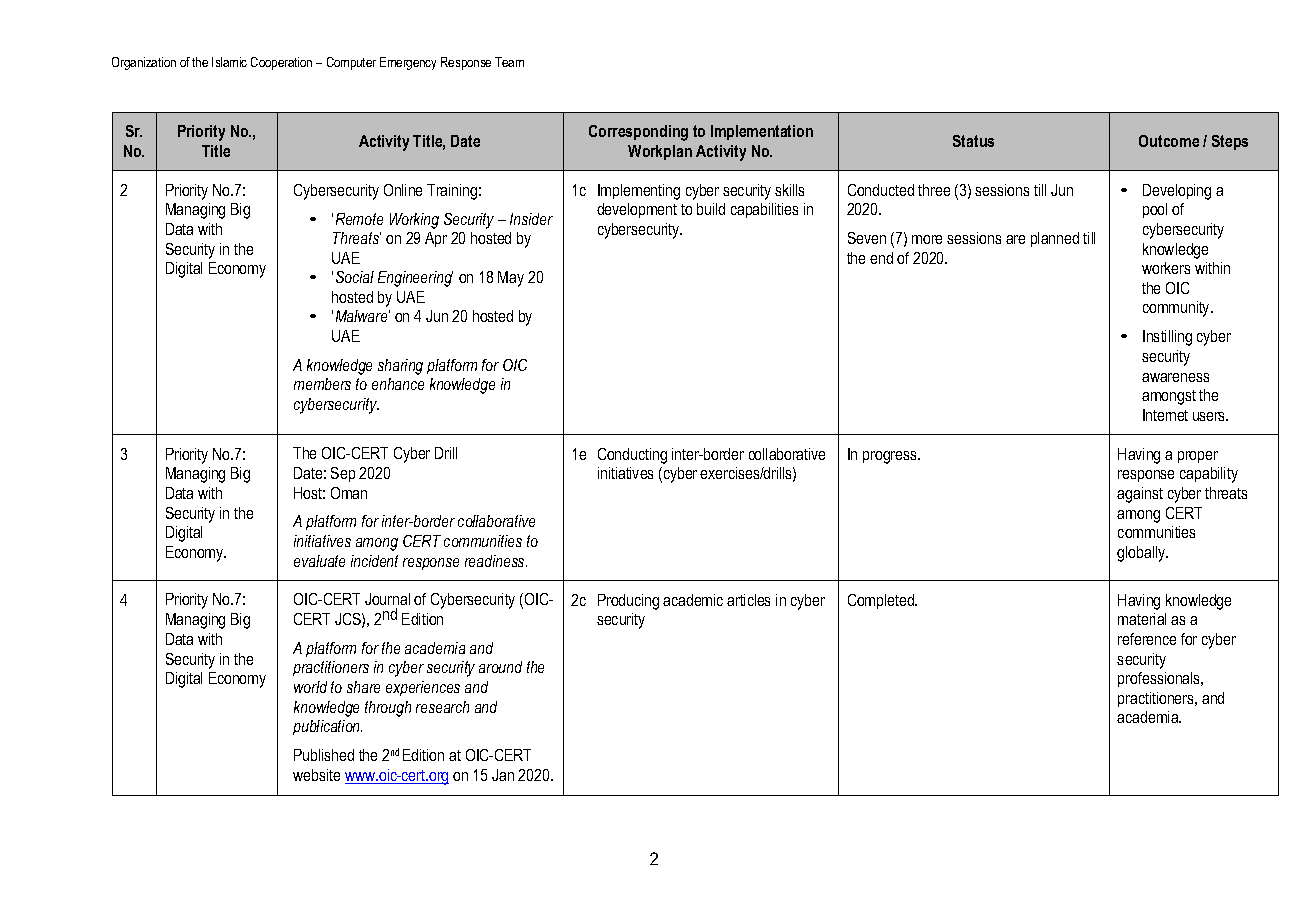 This screenshot has height=924, width=1308. I want to click on evaluate, so click(319, 561).
